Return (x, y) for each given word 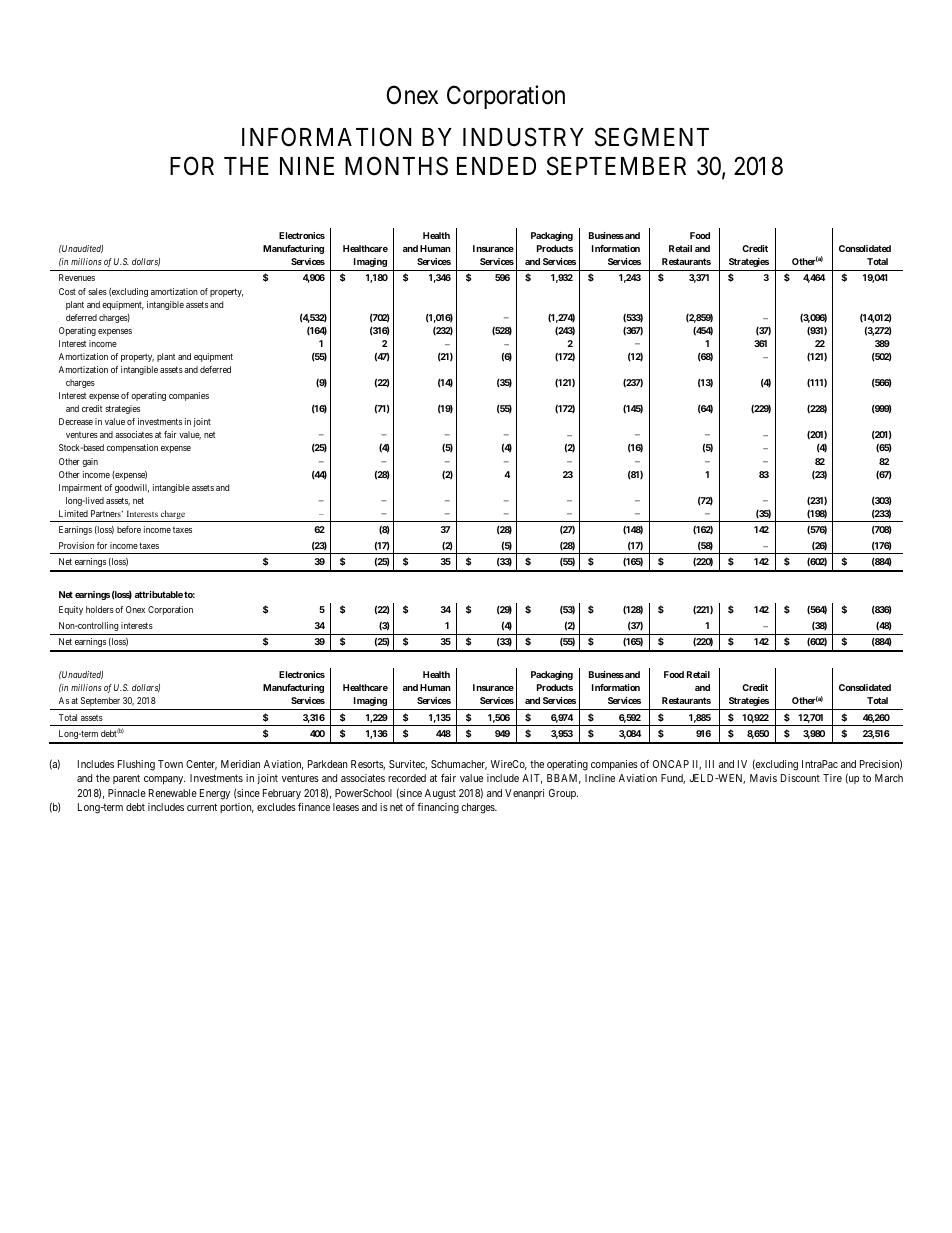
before (129, 529)
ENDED (496, 166)
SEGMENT (652, 137)
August (440, 794)
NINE (307, 166)
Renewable (173, 793)
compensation (132, 448)
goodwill (132, 488)
